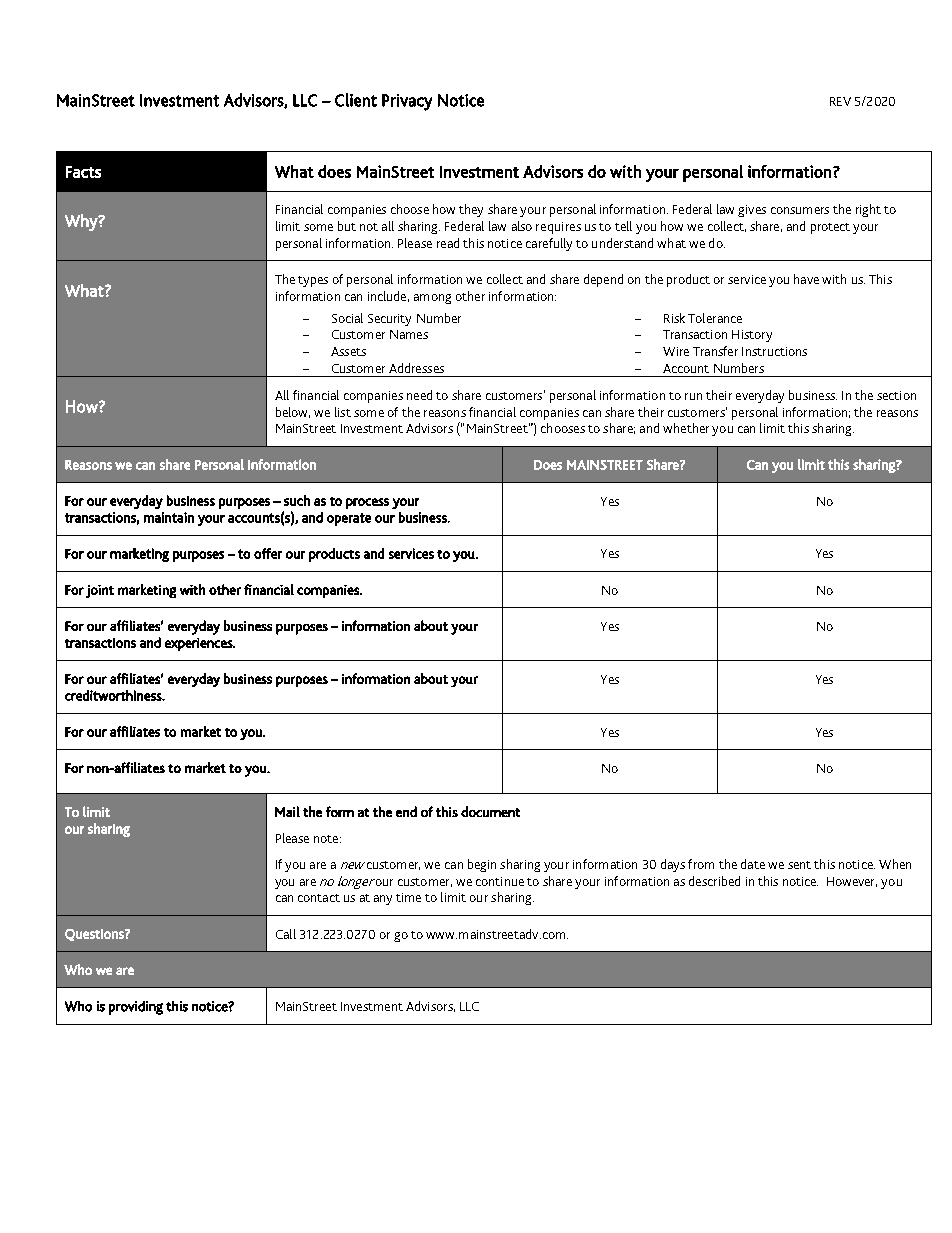 Image resolution: width=952 pixels, height=1233 pixels. What do you see at coordinates (349, 519) in the screenshot?
I see `operate` at bounding box center [349, 519].
